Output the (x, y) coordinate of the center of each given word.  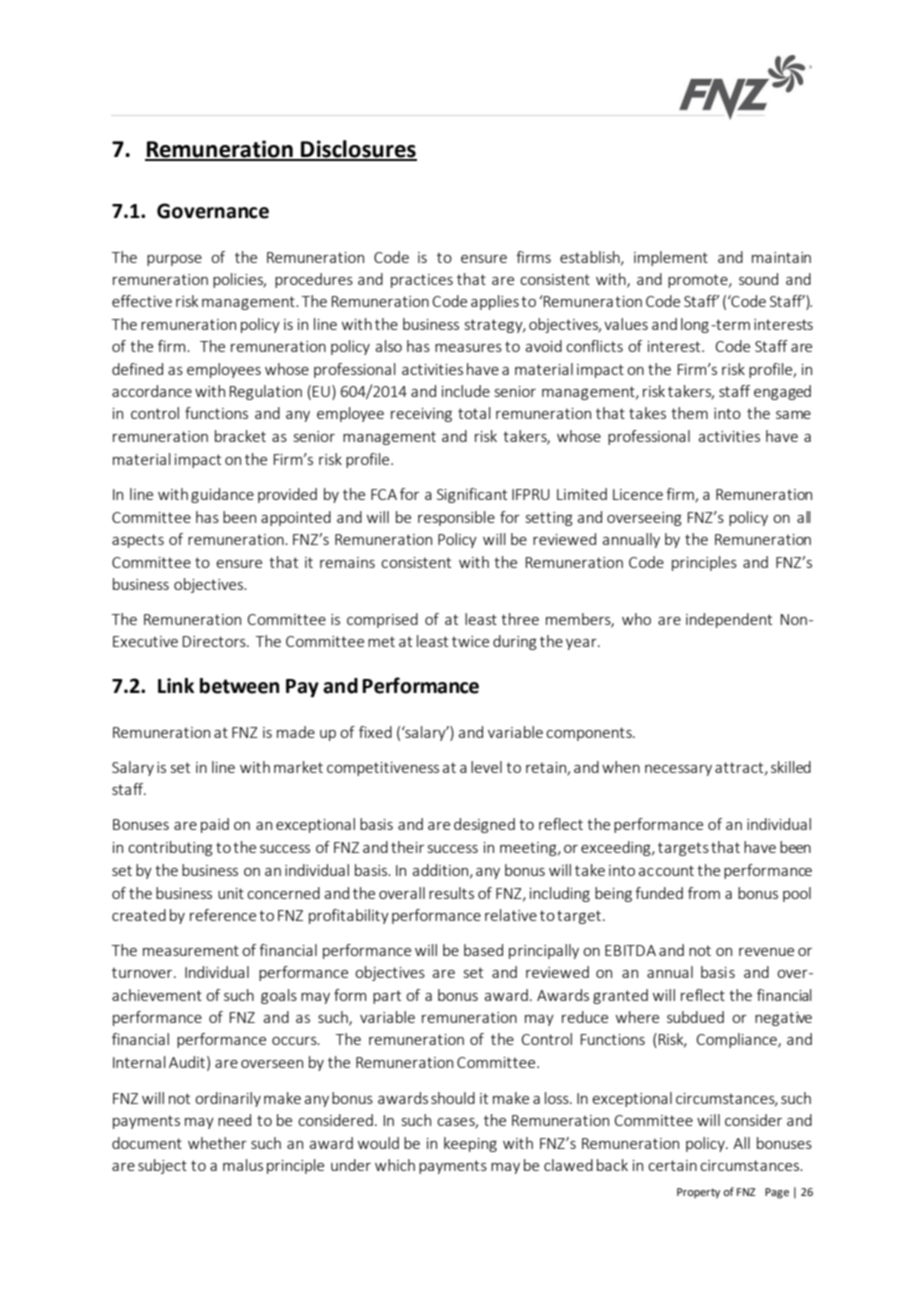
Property (698, 1193)
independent (729, 620)
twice (470, 641)
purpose (174, 260)
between (239, 686)
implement (671, 258)
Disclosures (358, 150)
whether (217, 1143)
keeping (470, 1144)
